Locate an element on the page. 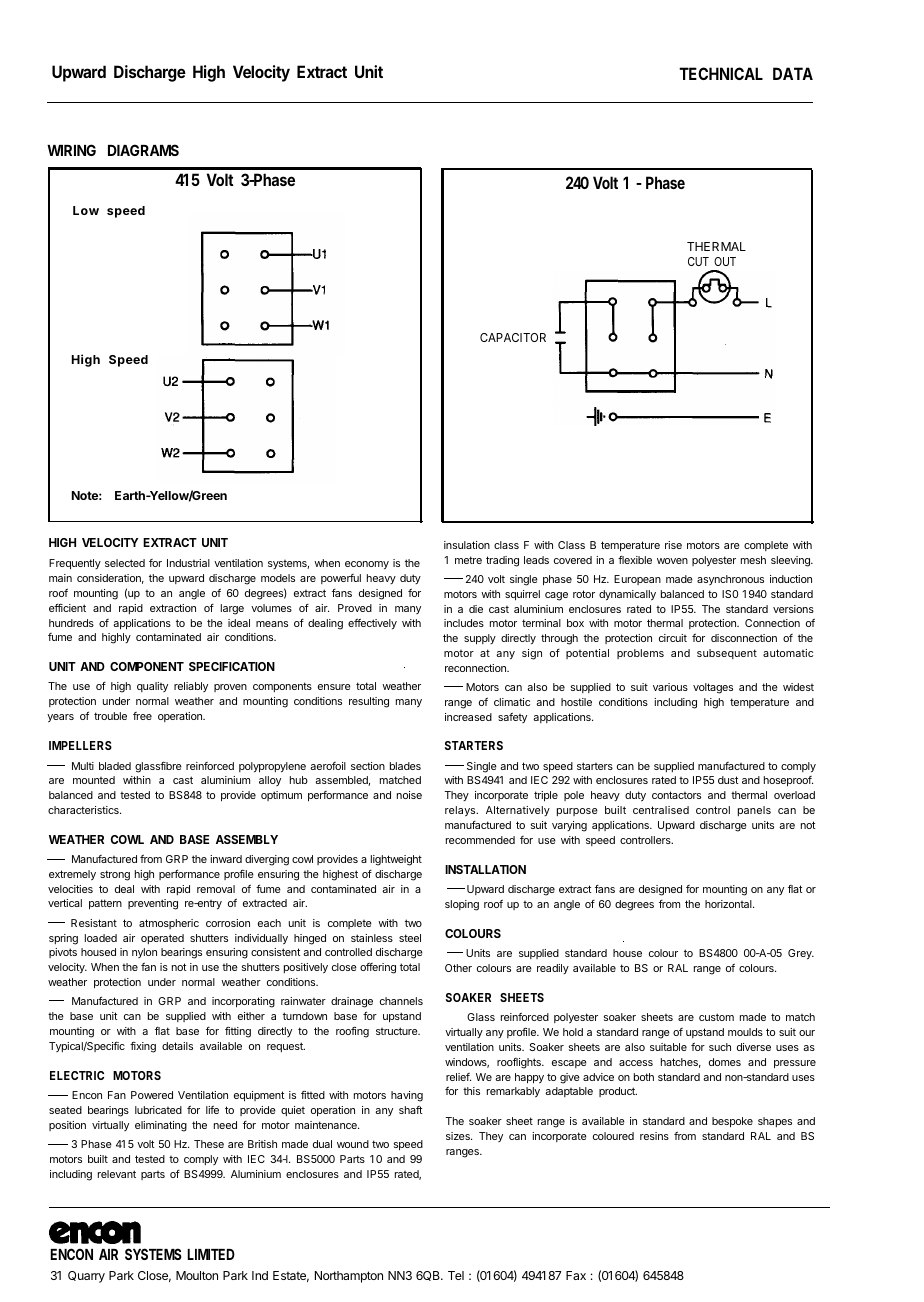 This page has width=924, height=1302. increased is located at coordinates (468, 717).
